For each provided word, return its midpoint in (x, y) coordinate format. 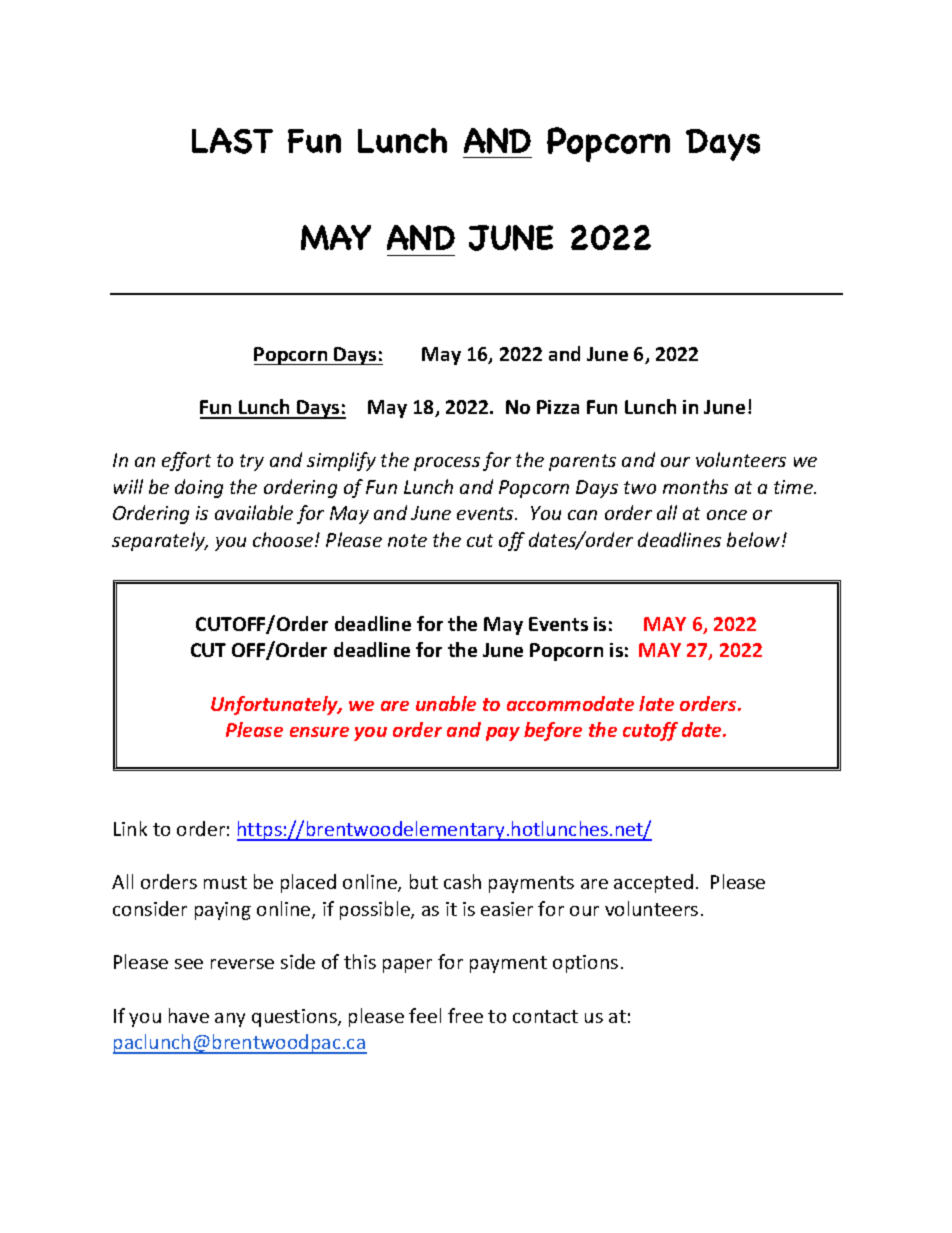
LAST (232, 141)
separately (160, 541)
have (189, 1015)
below (755, 539)
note (407, 540)
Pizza (558, 407)
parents (582, 462)
